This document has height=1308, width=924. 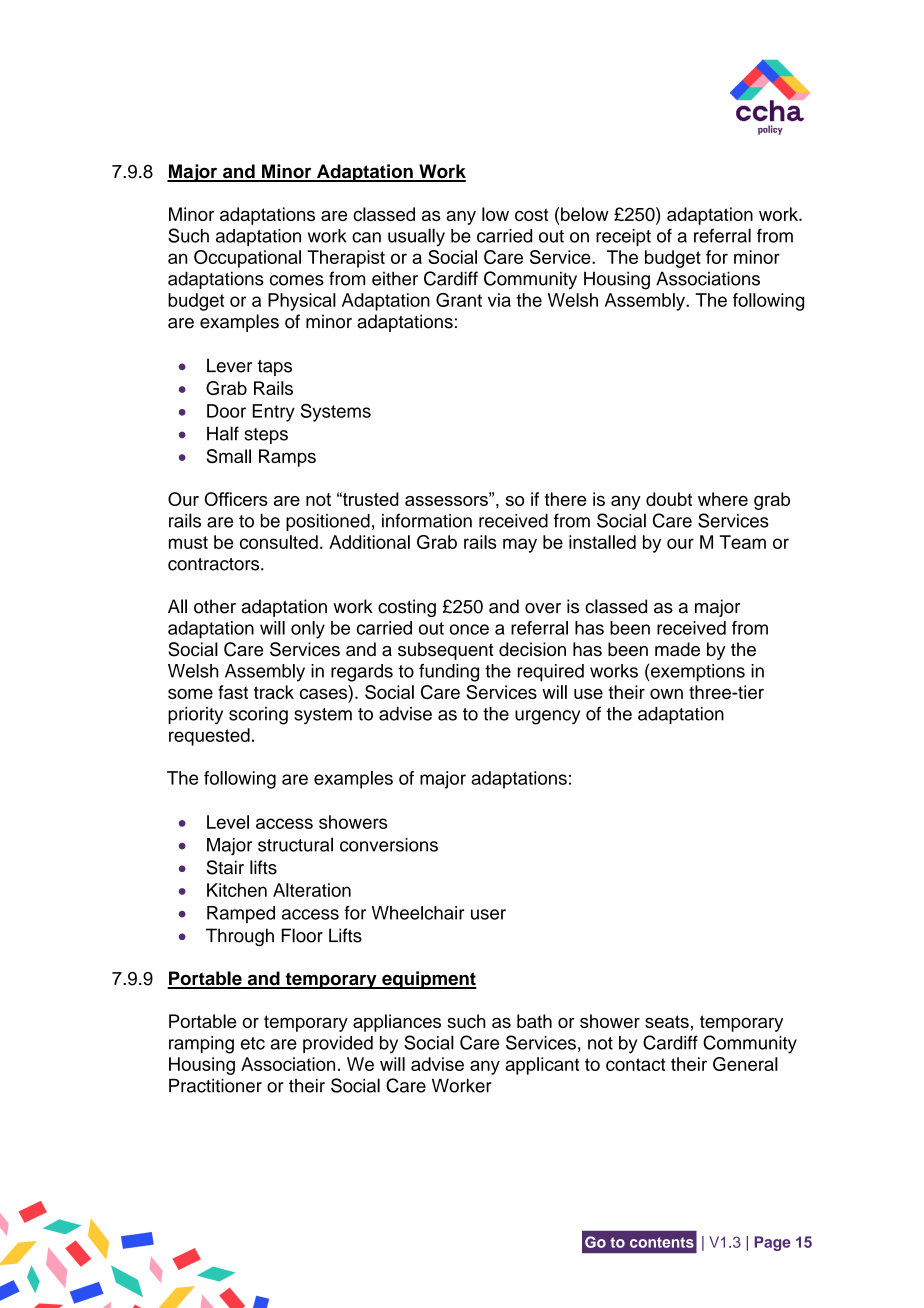 I want to click on scoring, so click(x=258, y=716).
